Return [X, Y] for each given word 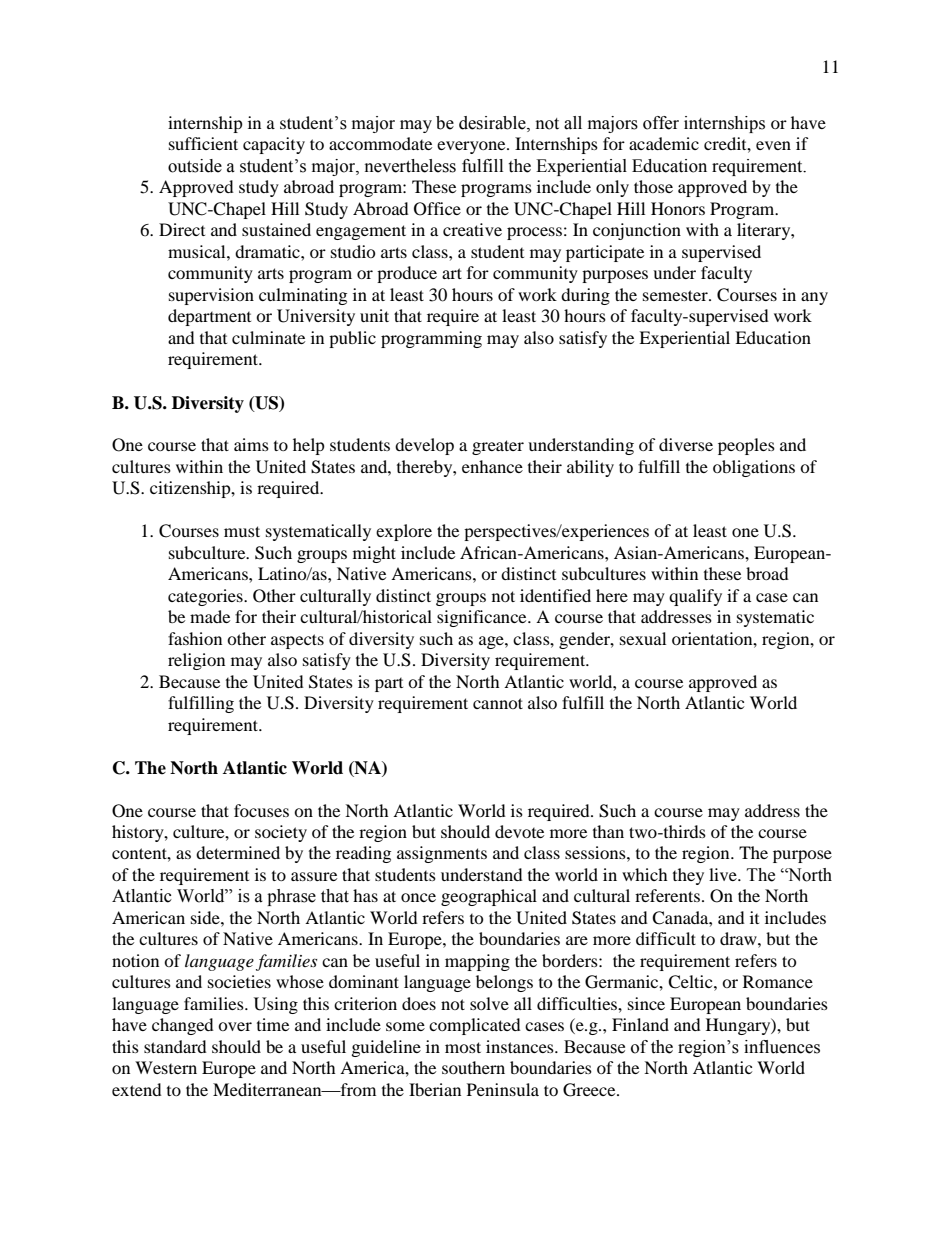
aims [251, 444]
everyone [472, 147]
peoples [746, 446]
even [773, 145]
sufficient [203, 143]
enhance [492, 466]
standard [175, 1046]
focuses [261, 810]
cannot [498, 703]
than [608, 831]
